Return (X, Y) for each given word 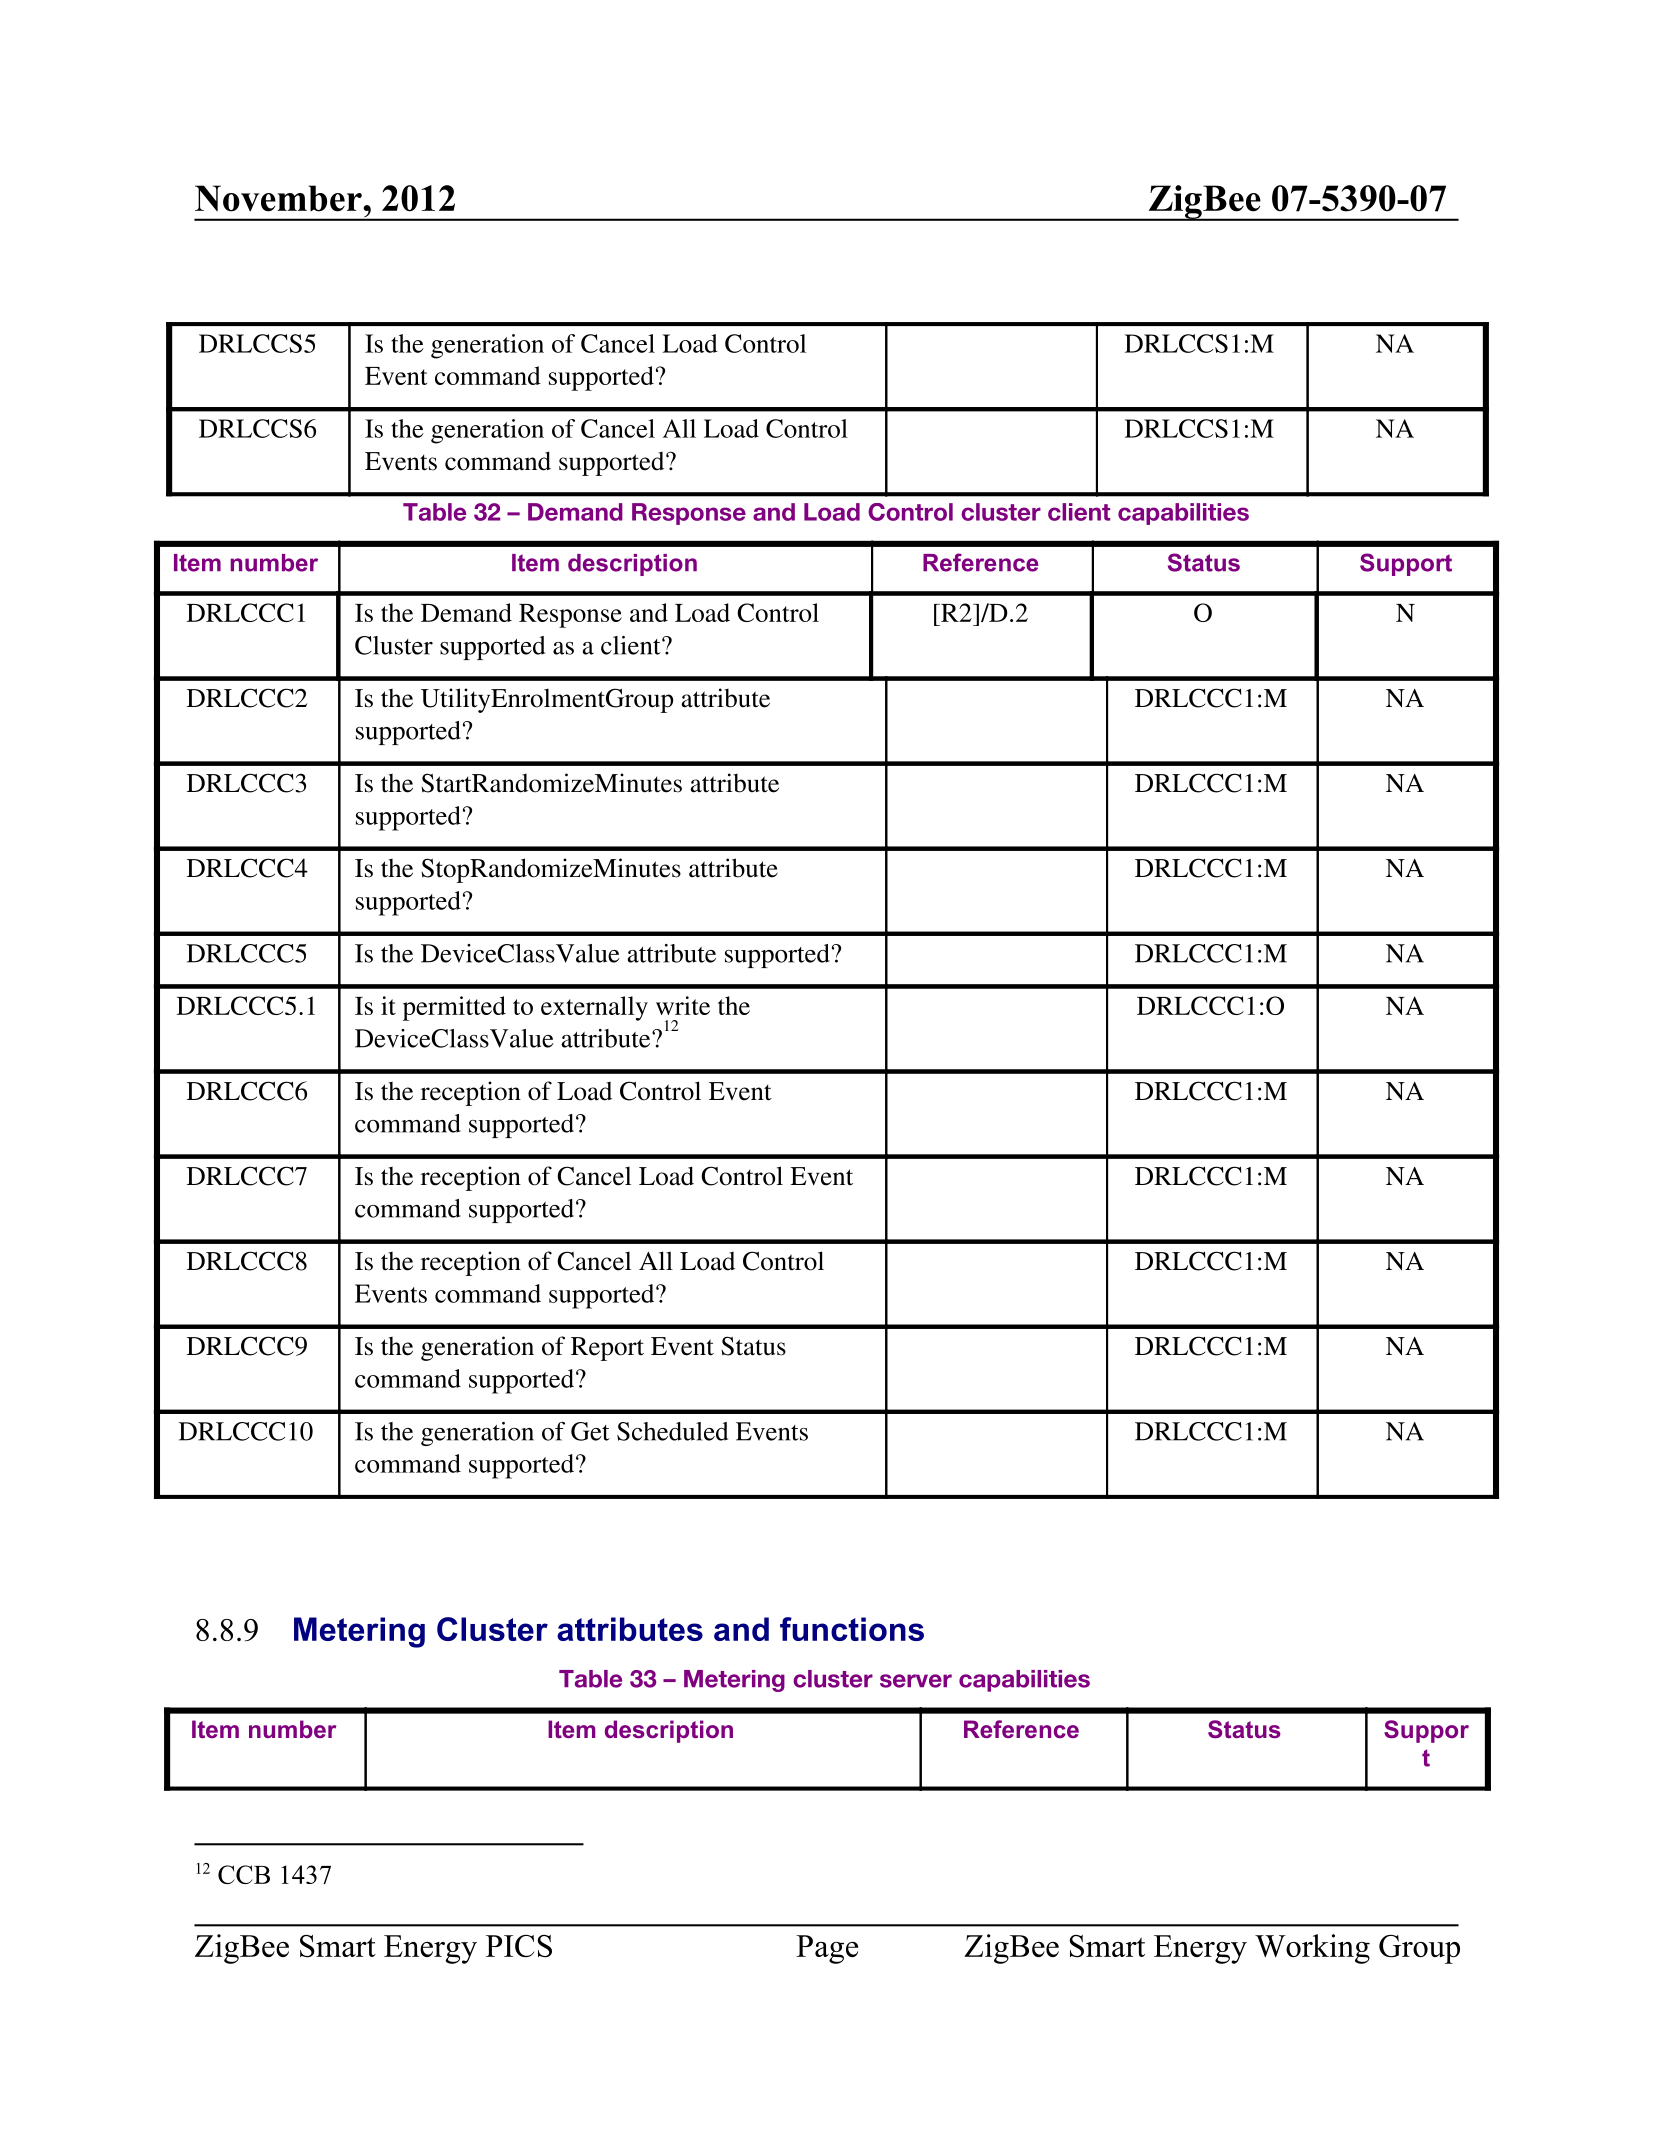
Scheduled (672, 1431)
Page (827, 1949)
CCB (244, 1874)
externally (594, 1008)
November (279, 198)
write (683, 1005)
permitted (454, 1008)
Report (607, 1349)
